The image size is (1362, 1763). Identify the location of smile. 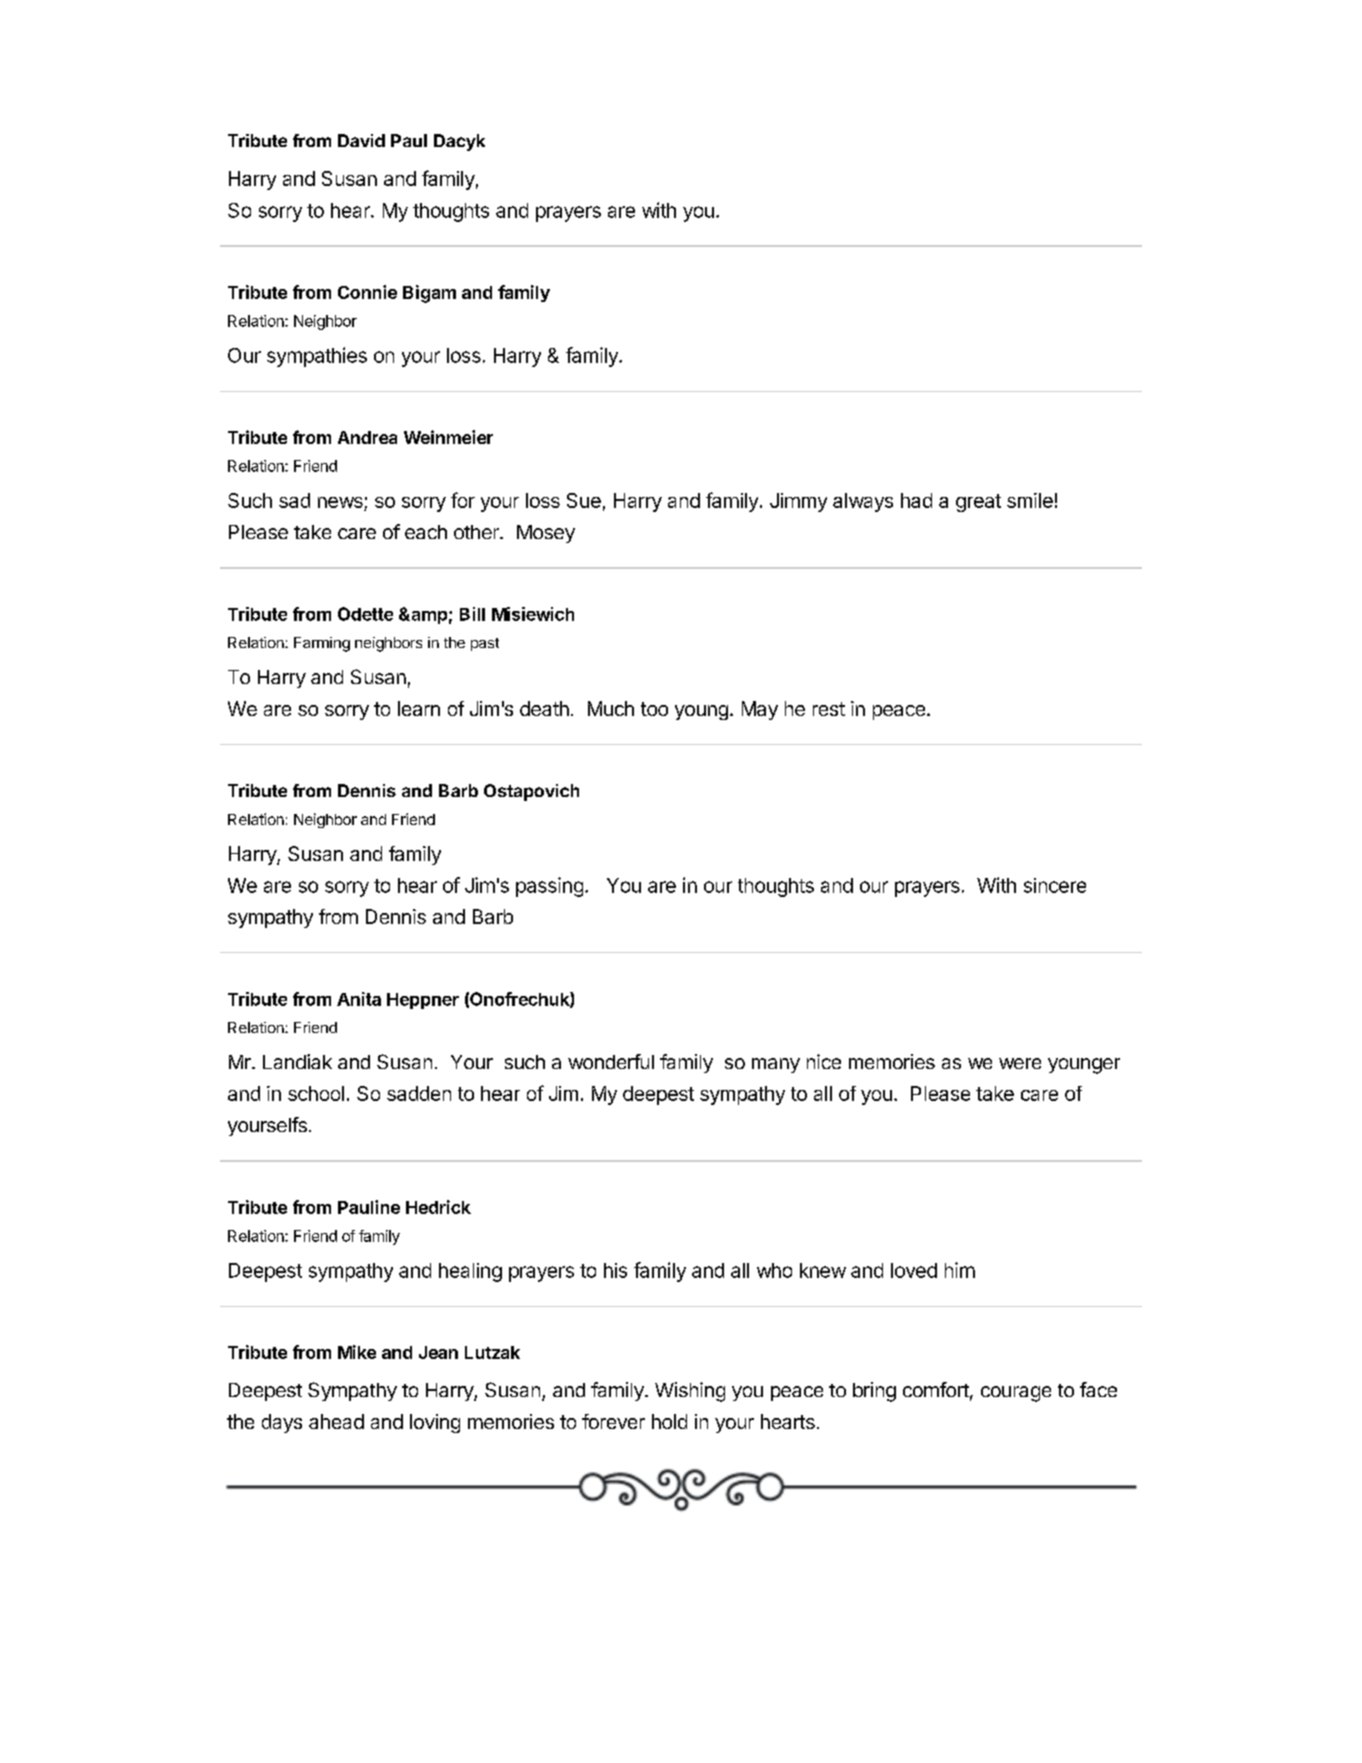
(1030, 500).
